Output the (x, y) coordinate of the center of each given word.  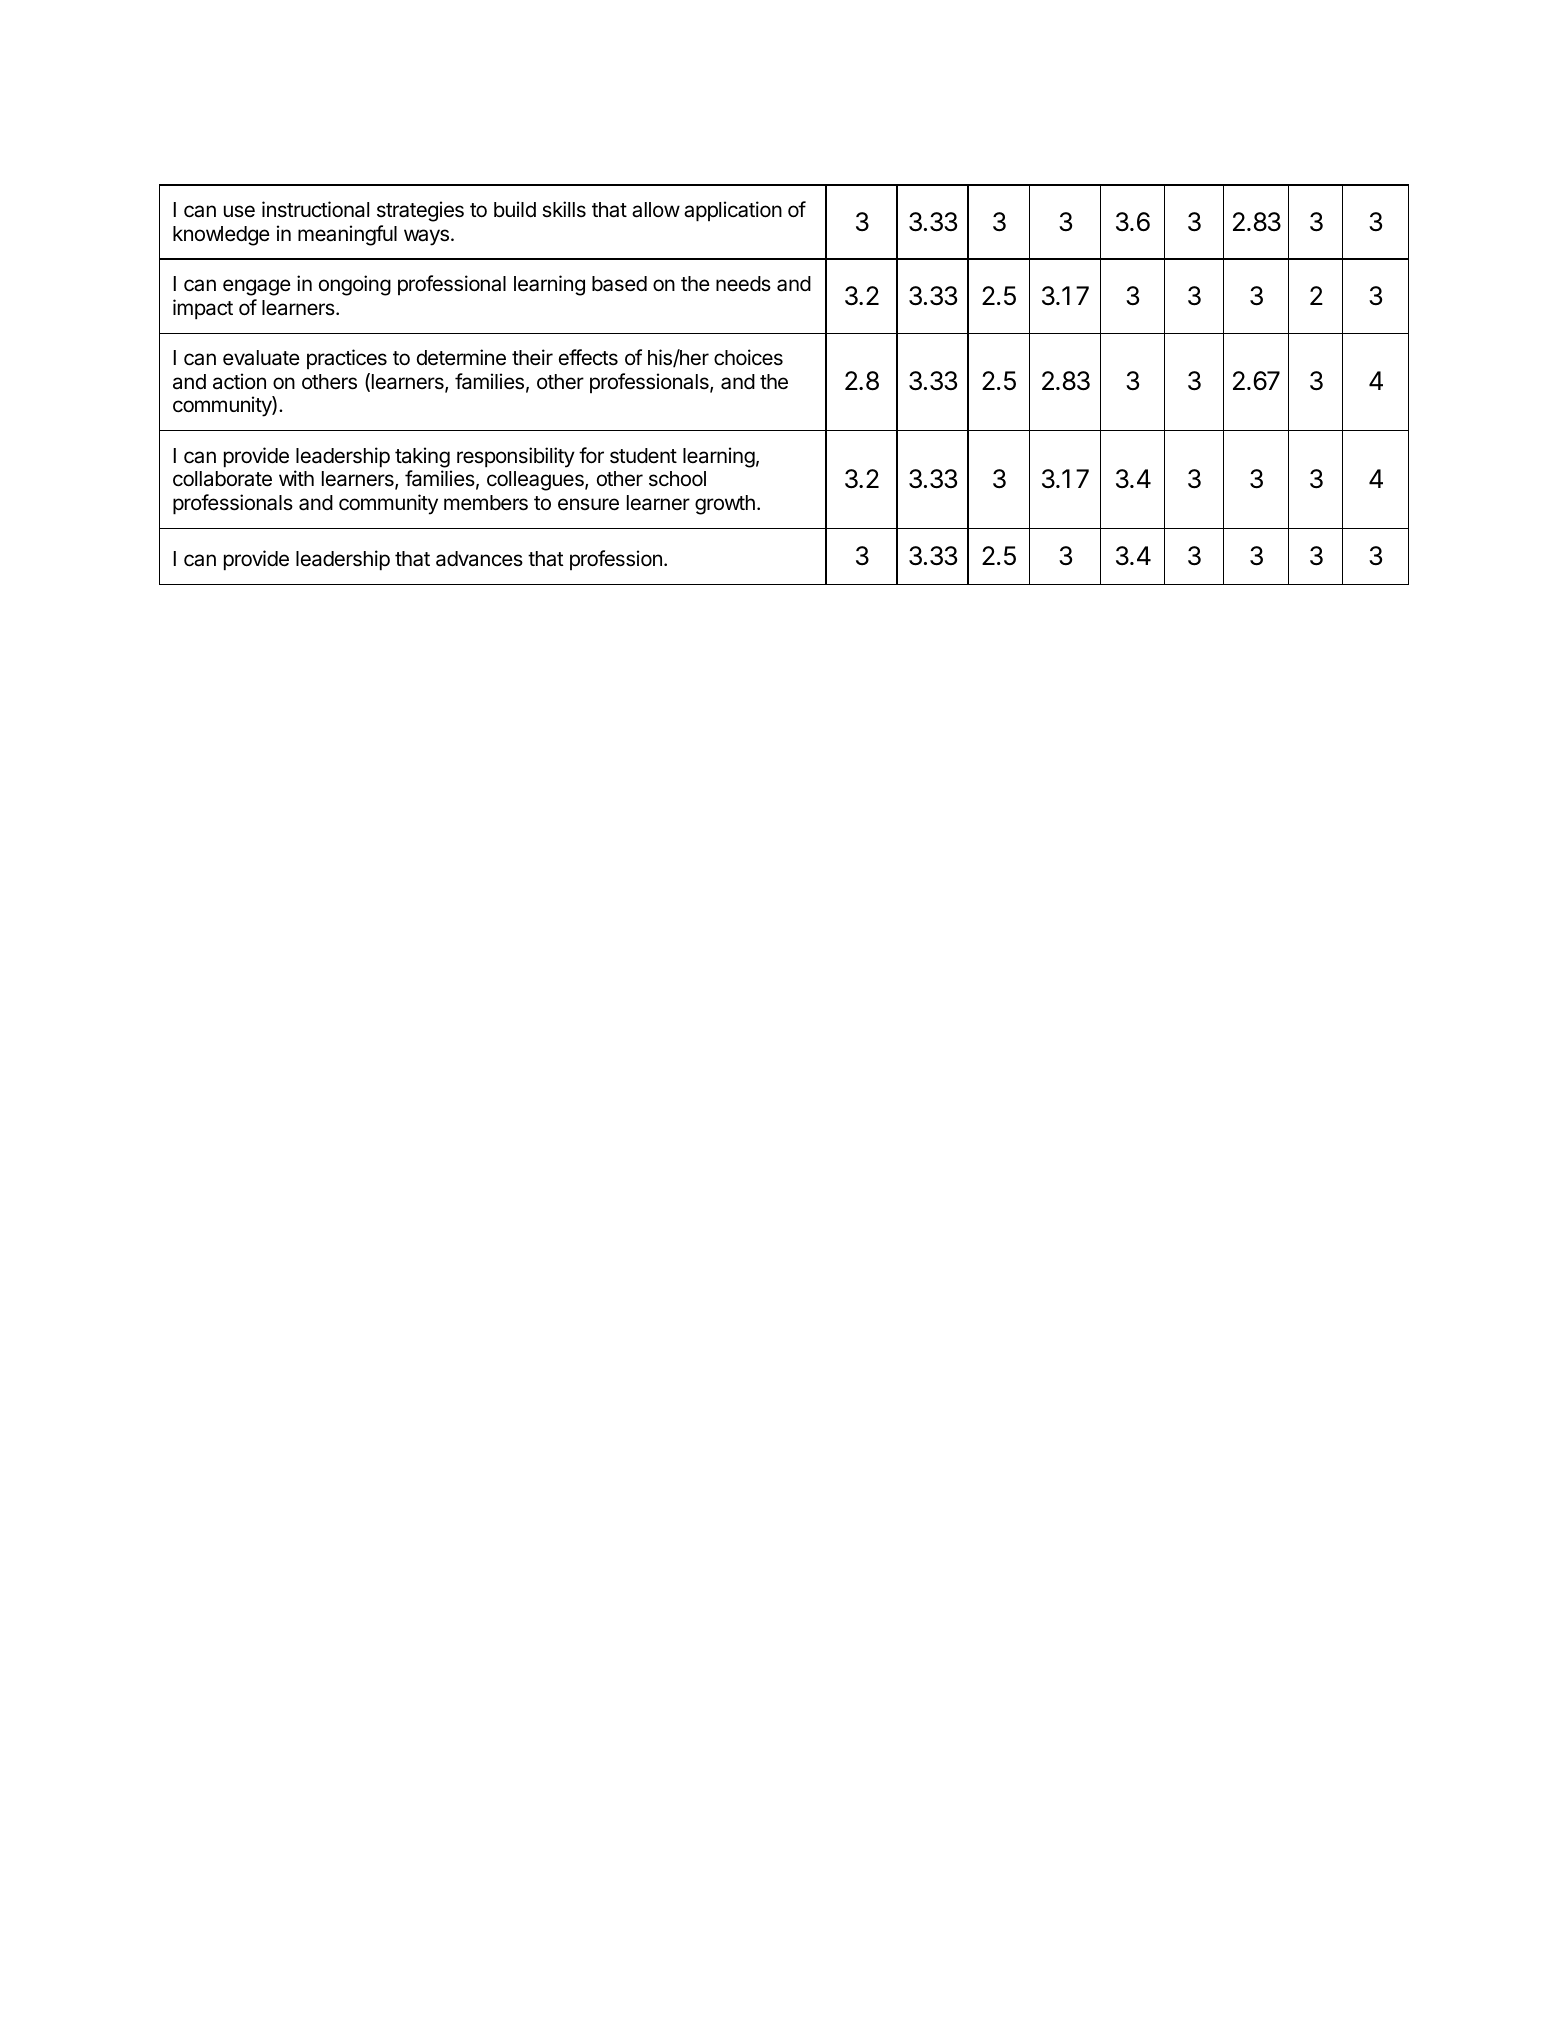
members (486, 503)
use (239, 211)
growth (725, 505)
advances (479, 559)
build (515, 209)
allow (656, 210)
